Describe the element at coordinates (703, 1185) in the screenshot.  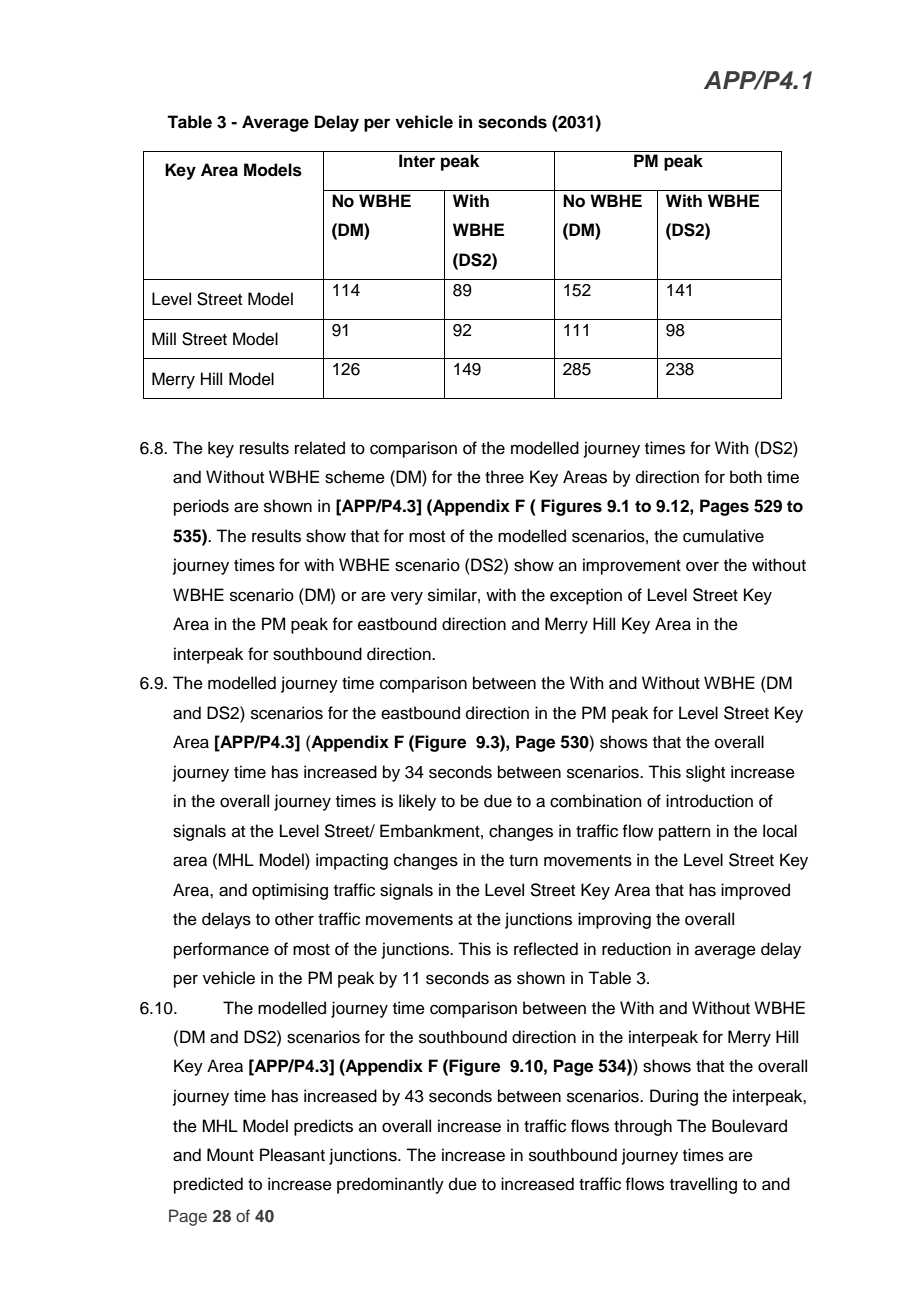
I see `travelling` at that location.
